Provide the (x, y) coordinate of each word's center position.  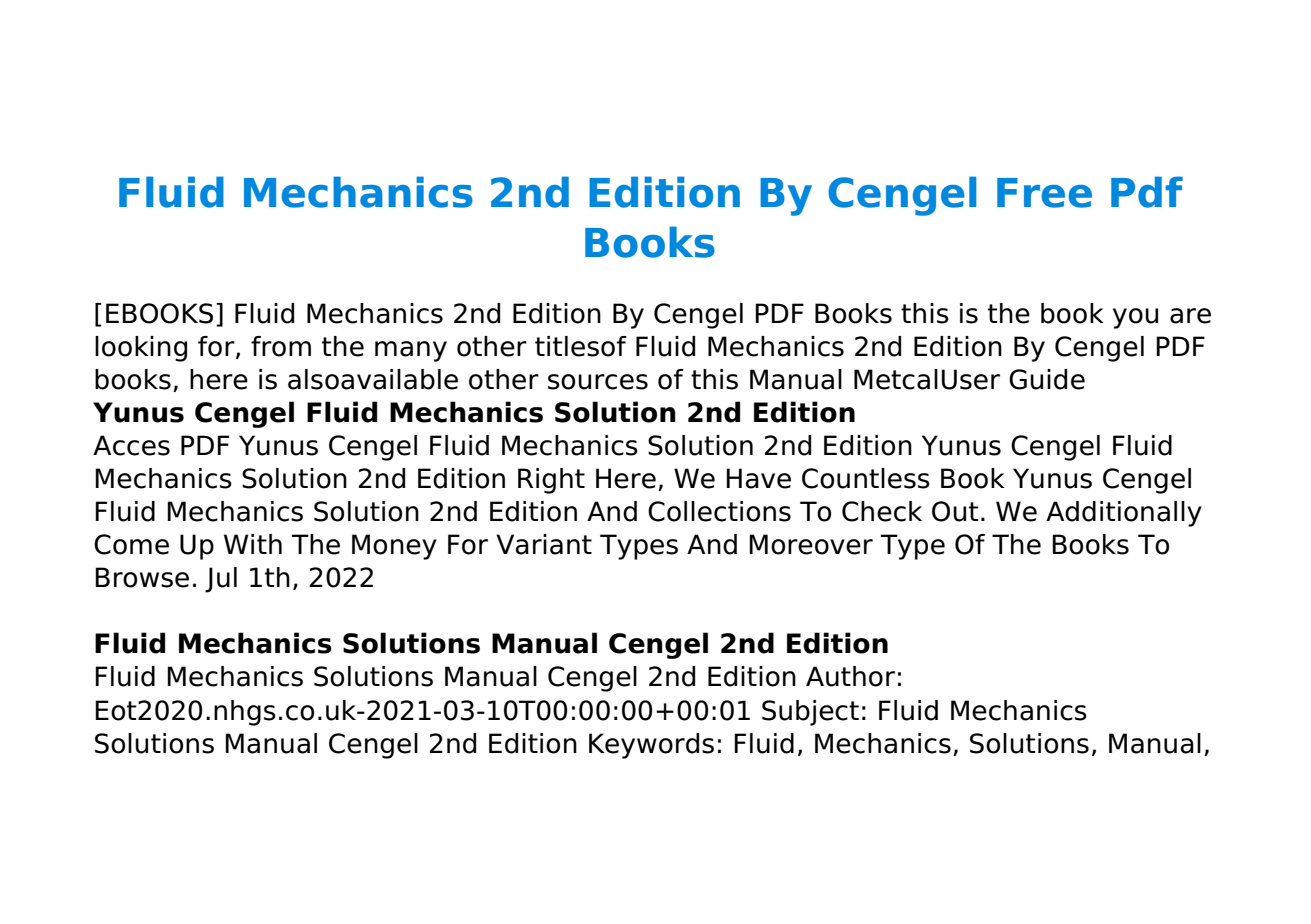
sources (598, 382)
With (253, 544)
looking (141, 349)
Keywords (651, 746)
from (281, 346)
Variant (544, 544)
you (1135, 318)
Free (1044, 193)
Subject (810, 713)
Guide (1047, 379)
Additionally (1124, 514)
